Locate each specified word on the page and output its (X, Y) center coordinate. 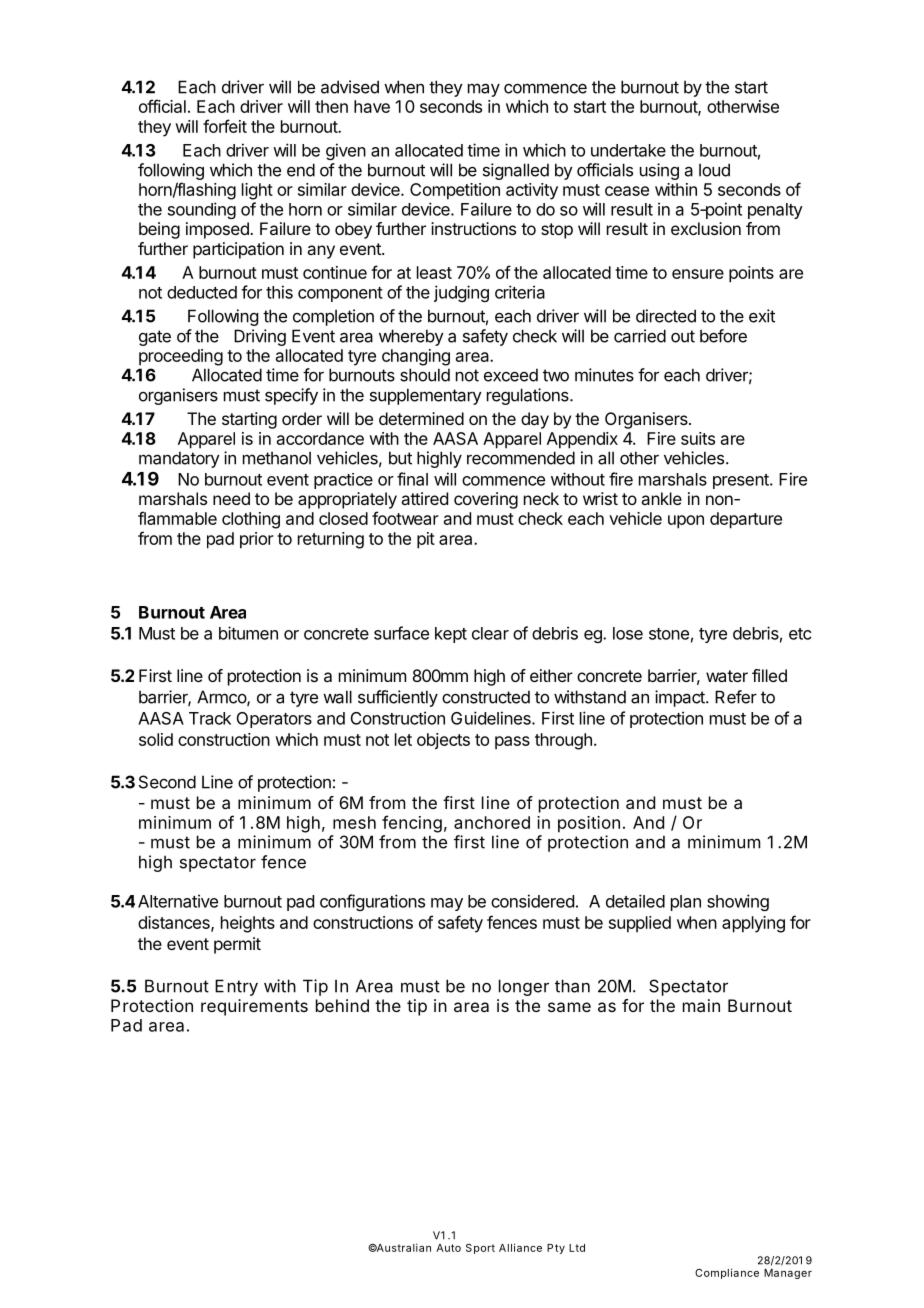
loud (714, 170)
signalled (516, 171)
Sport (480, 1249)
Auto (448, 1248)
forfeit (225, 126)
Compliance (727, 1273)
